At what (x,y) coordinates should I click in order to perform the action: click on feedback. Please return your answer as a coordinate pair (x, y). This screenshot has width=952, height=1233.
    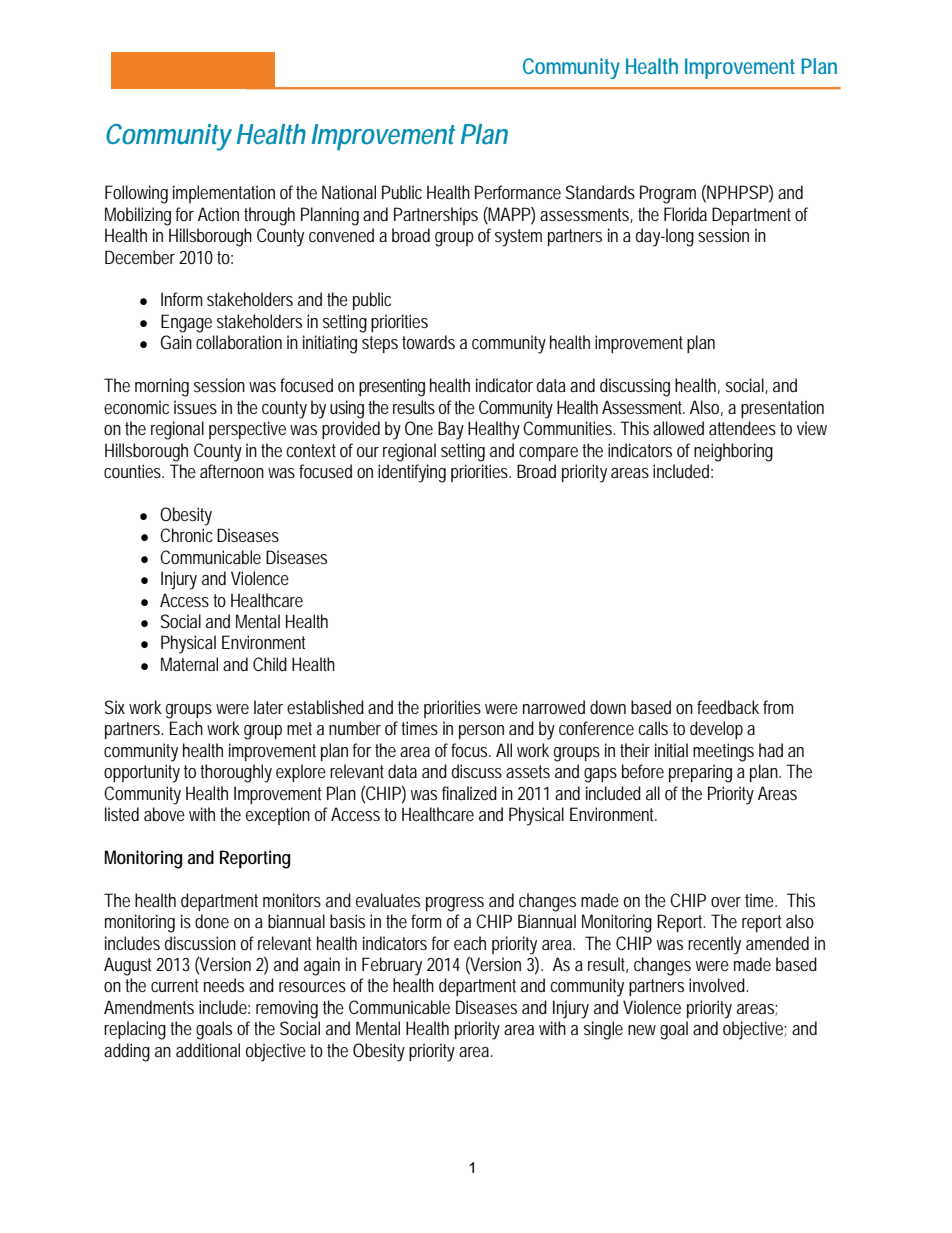
    Looking at the image, I should click on (728, 707).
